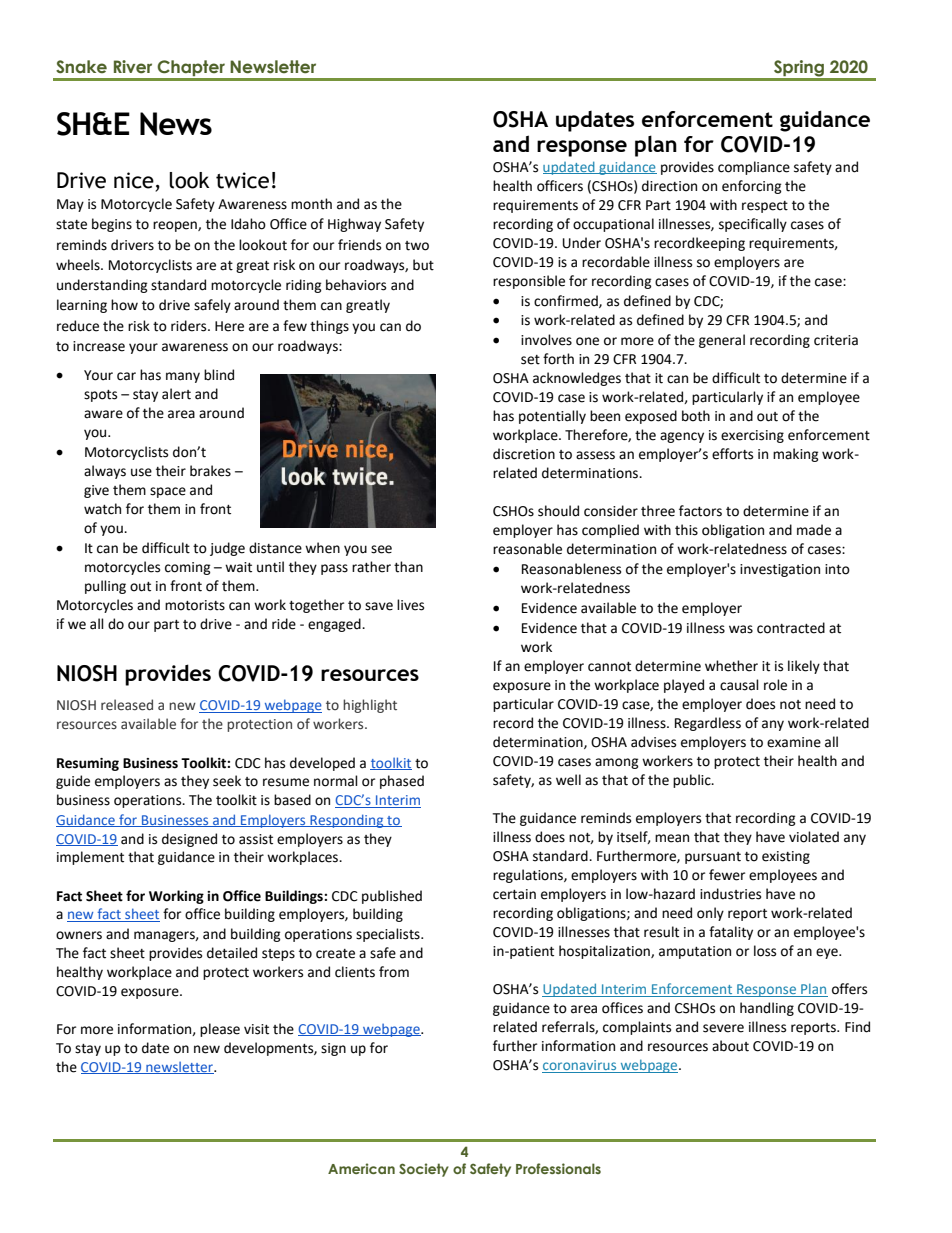 The height and width of the screenshot is (1233, 952). I want to click on discretion, so click(524, 454).
